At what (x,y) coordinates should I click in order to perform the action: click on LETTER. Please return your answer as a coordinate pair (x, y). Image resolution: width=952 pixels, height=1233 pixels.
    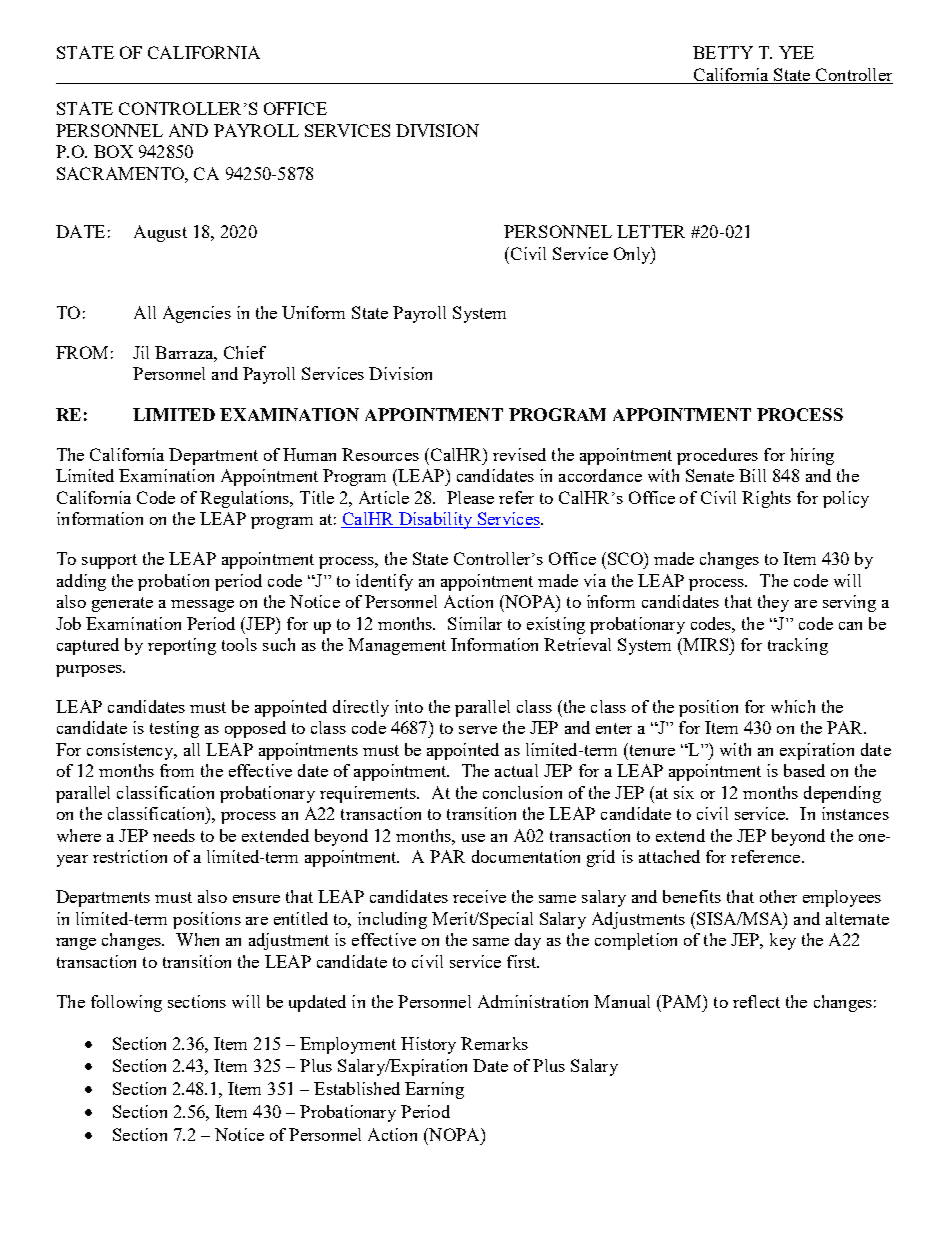
    Looking at the image, I should click on (651, 231).
